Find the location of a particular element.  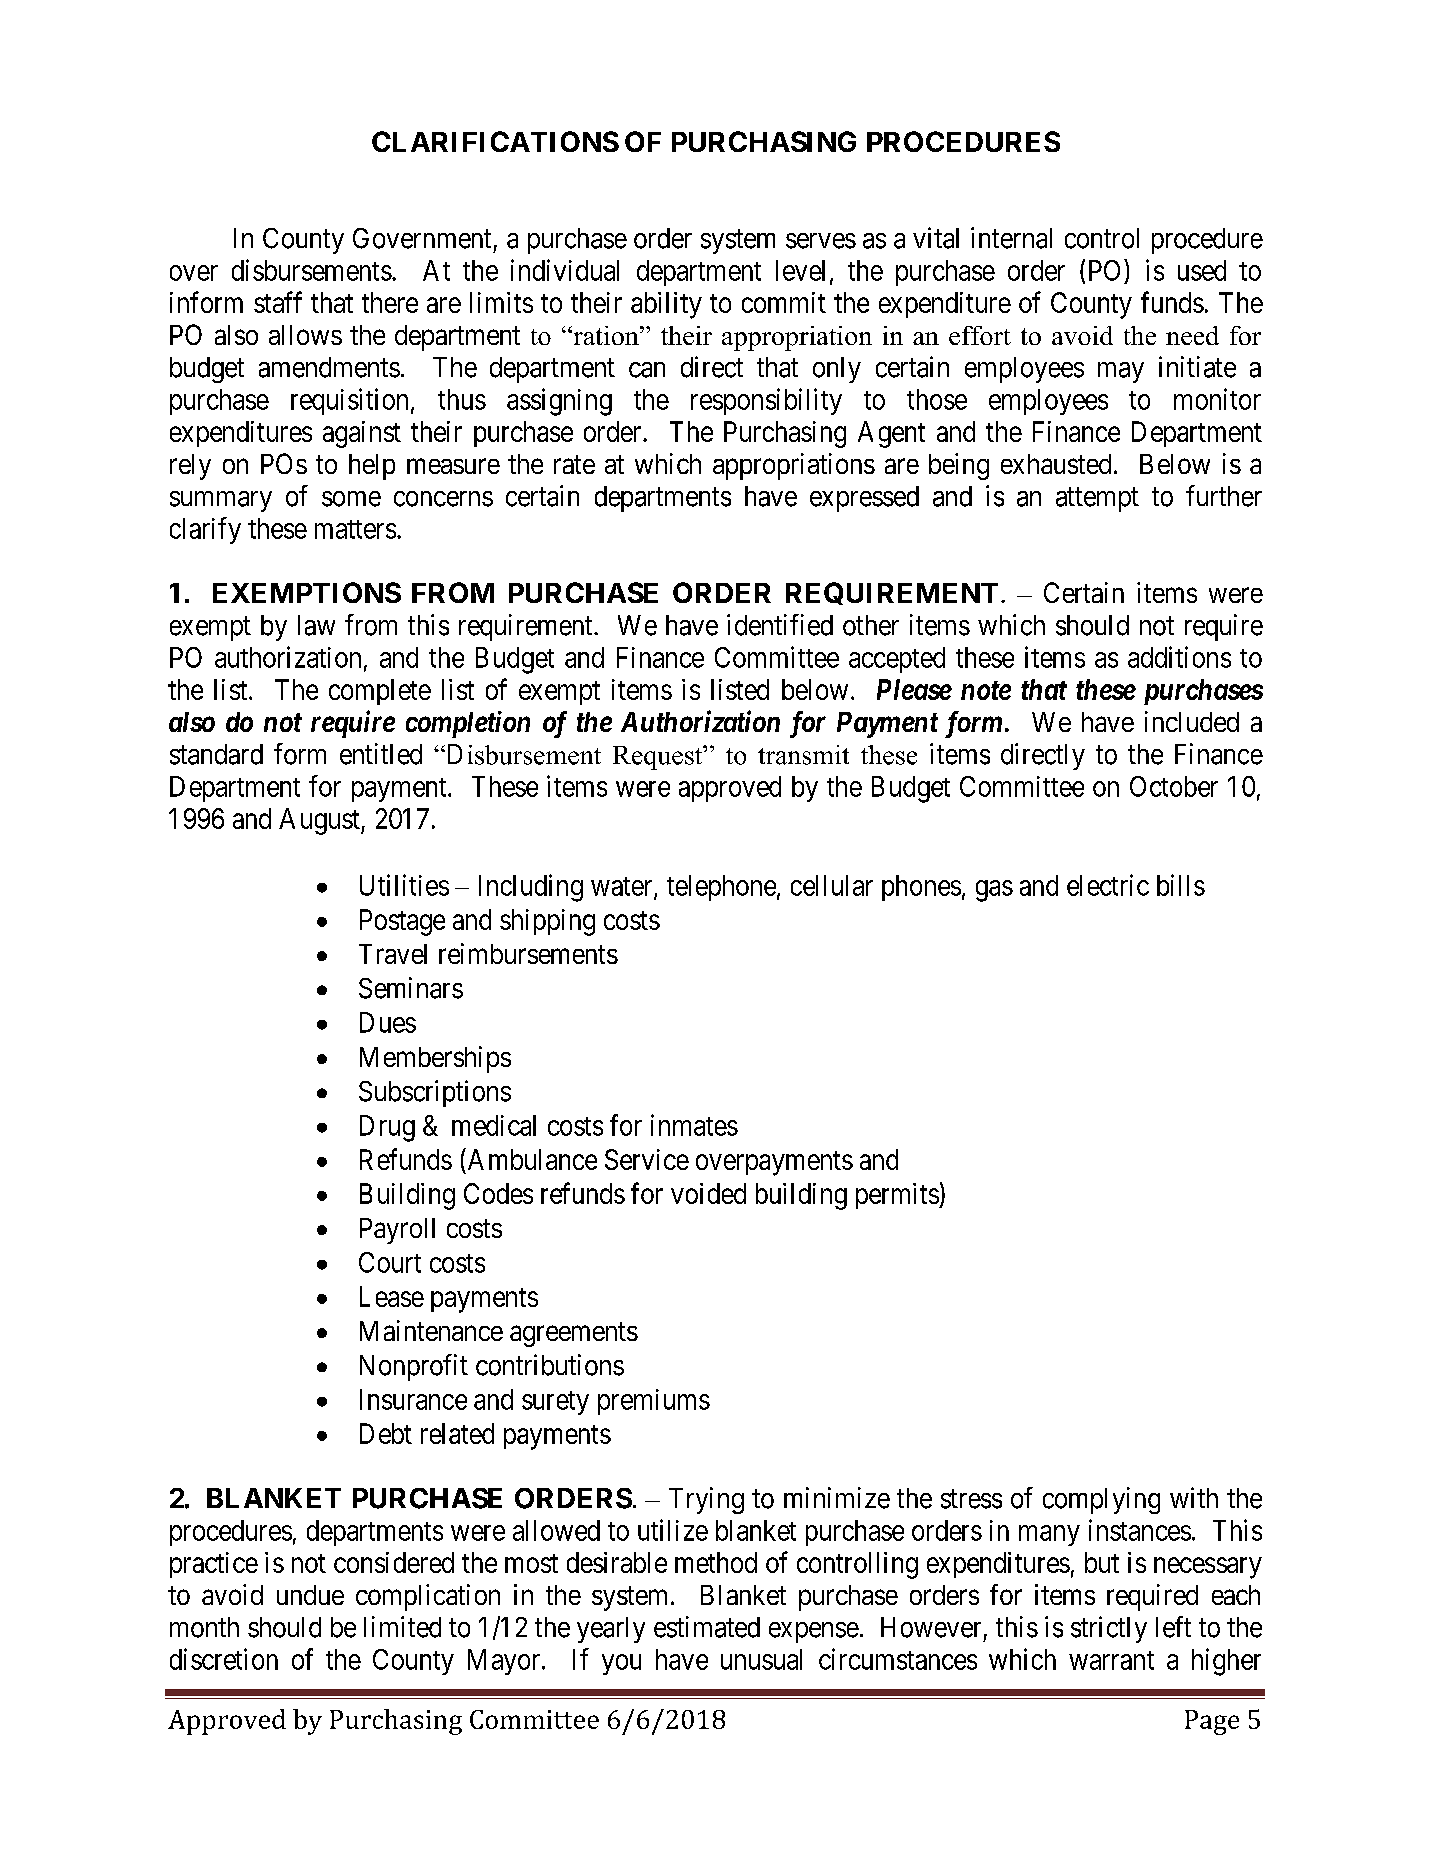

staff is located at coordinates (278, 302).
